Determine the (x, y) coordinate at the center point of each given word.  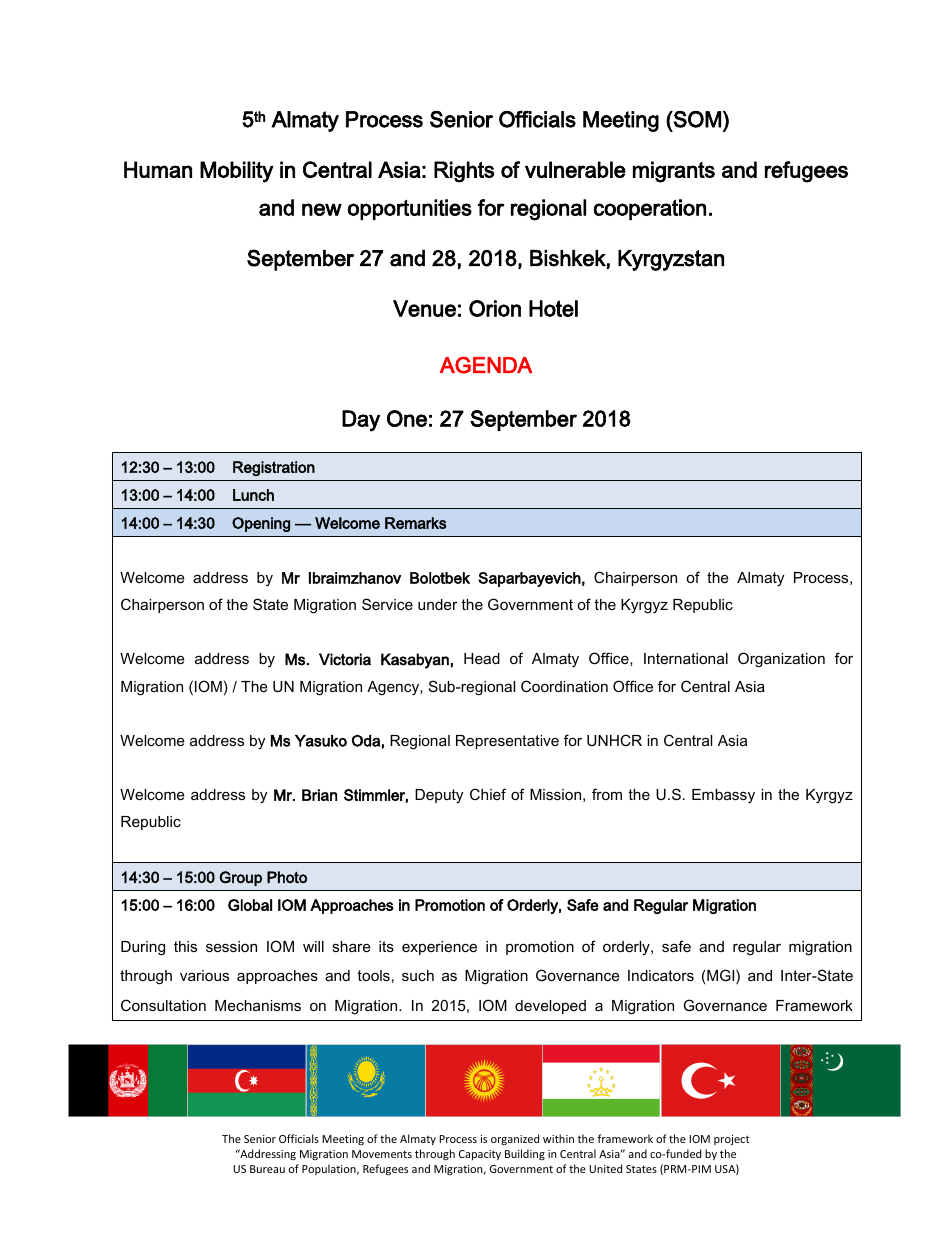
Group (241, 878)
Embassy (723, 796)
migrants (674, 172)
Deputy (439, 796)
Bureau (267, 1169)
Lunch (253, 495)
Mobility (237, 172)
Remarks (415, 523)
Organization (781, 660)
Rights (464, 172)
